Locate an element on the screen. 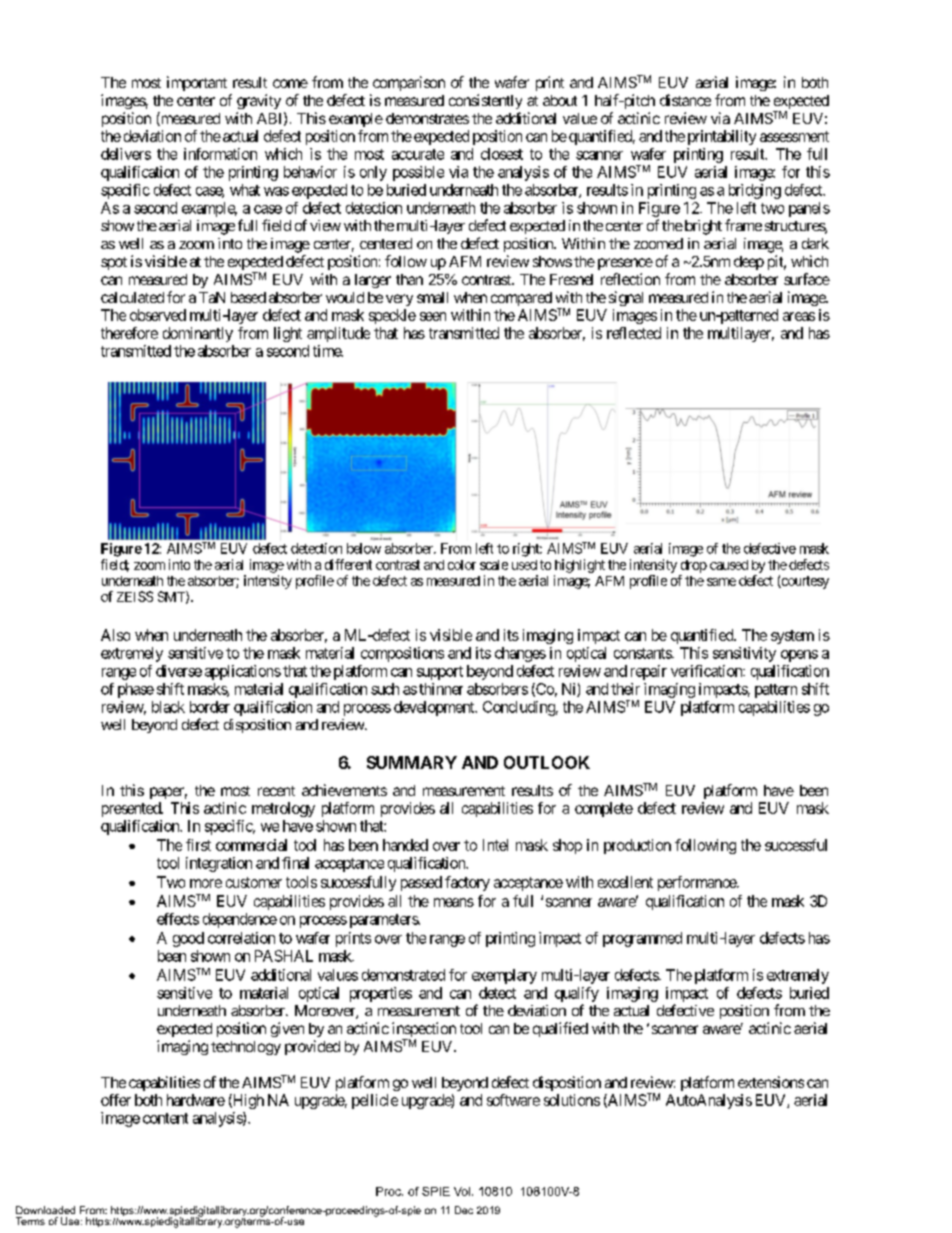 The image size is (952, 1233). below is located at coordinates (364, 548).
